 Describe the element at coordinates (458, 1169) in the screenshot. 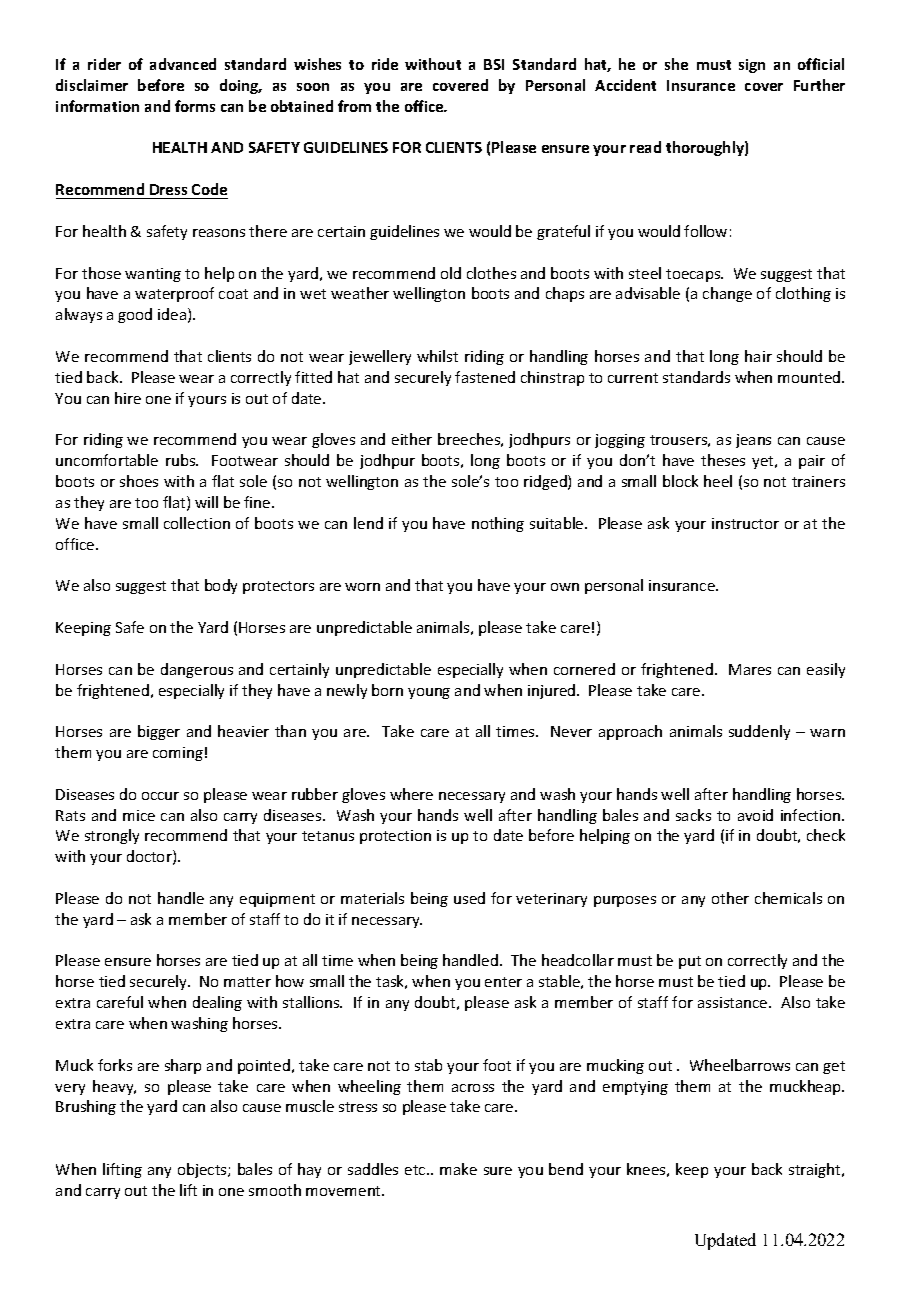

I see `make` at that location.
